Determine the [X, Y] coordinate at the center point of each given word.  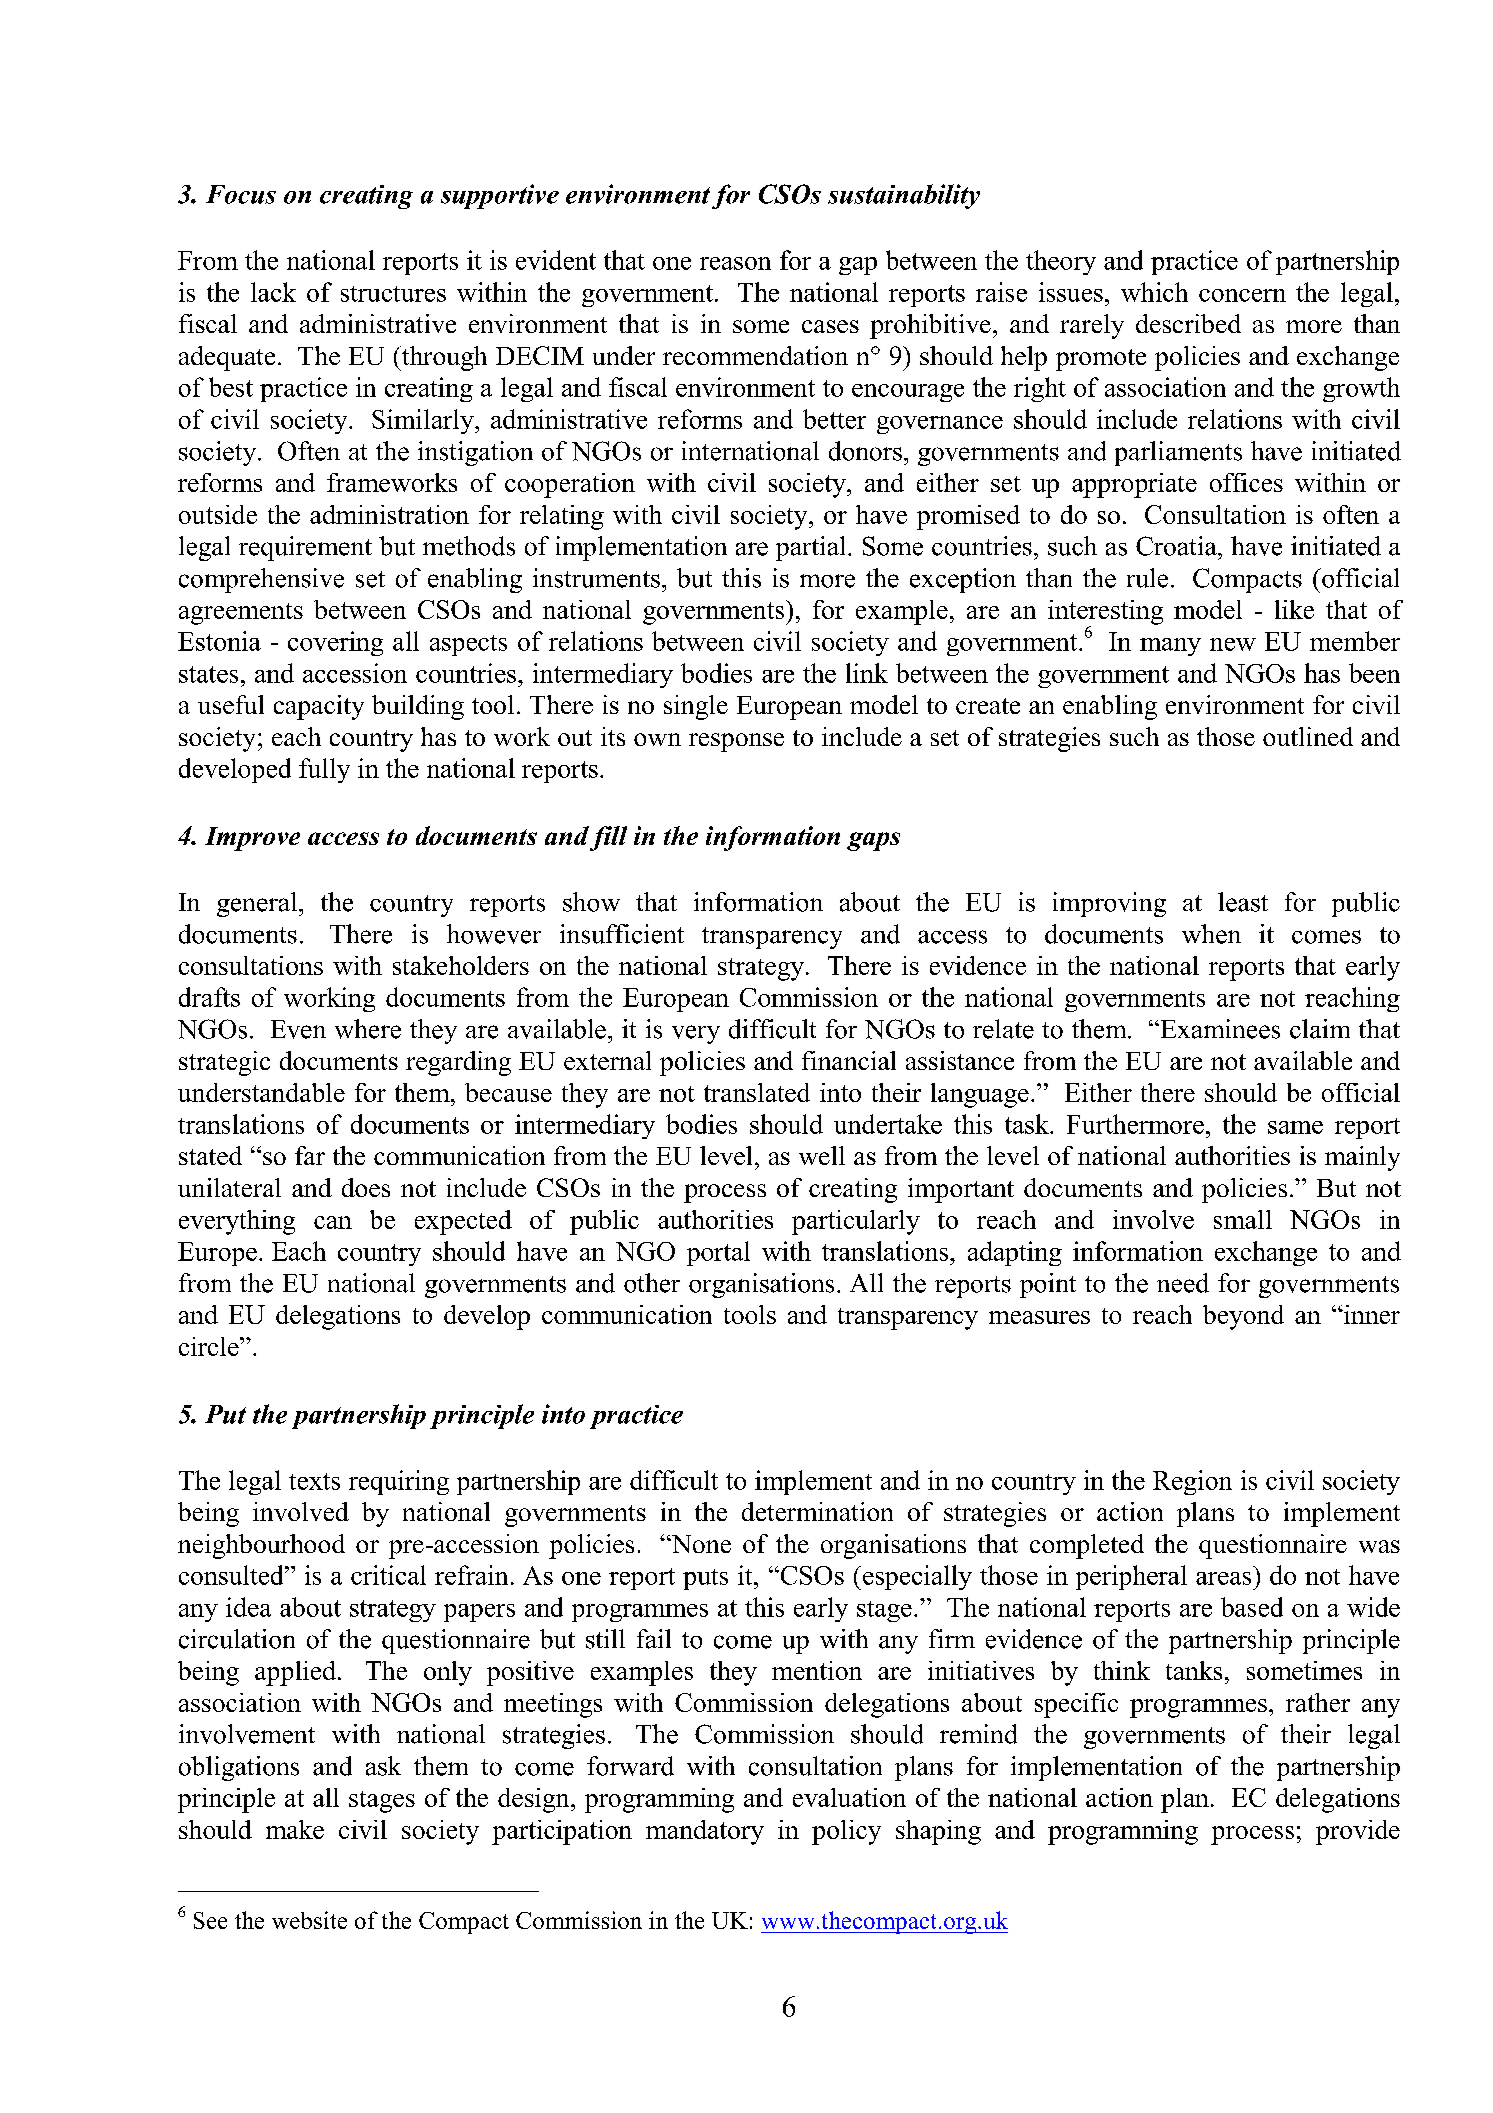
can [333, 1222]
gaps [873, 841]
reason [735, 263]
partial [810, 548]
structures [393, 294]
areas [1223, 1578]
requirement [305, 548]
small [1243, 1219]
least [1243, 902]
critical [388, 1575]
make [295, 1829]
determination [817, 1511]
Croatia [1177, 546]
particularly [856, 1222]
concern [1242, 295]
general [258, 904]
